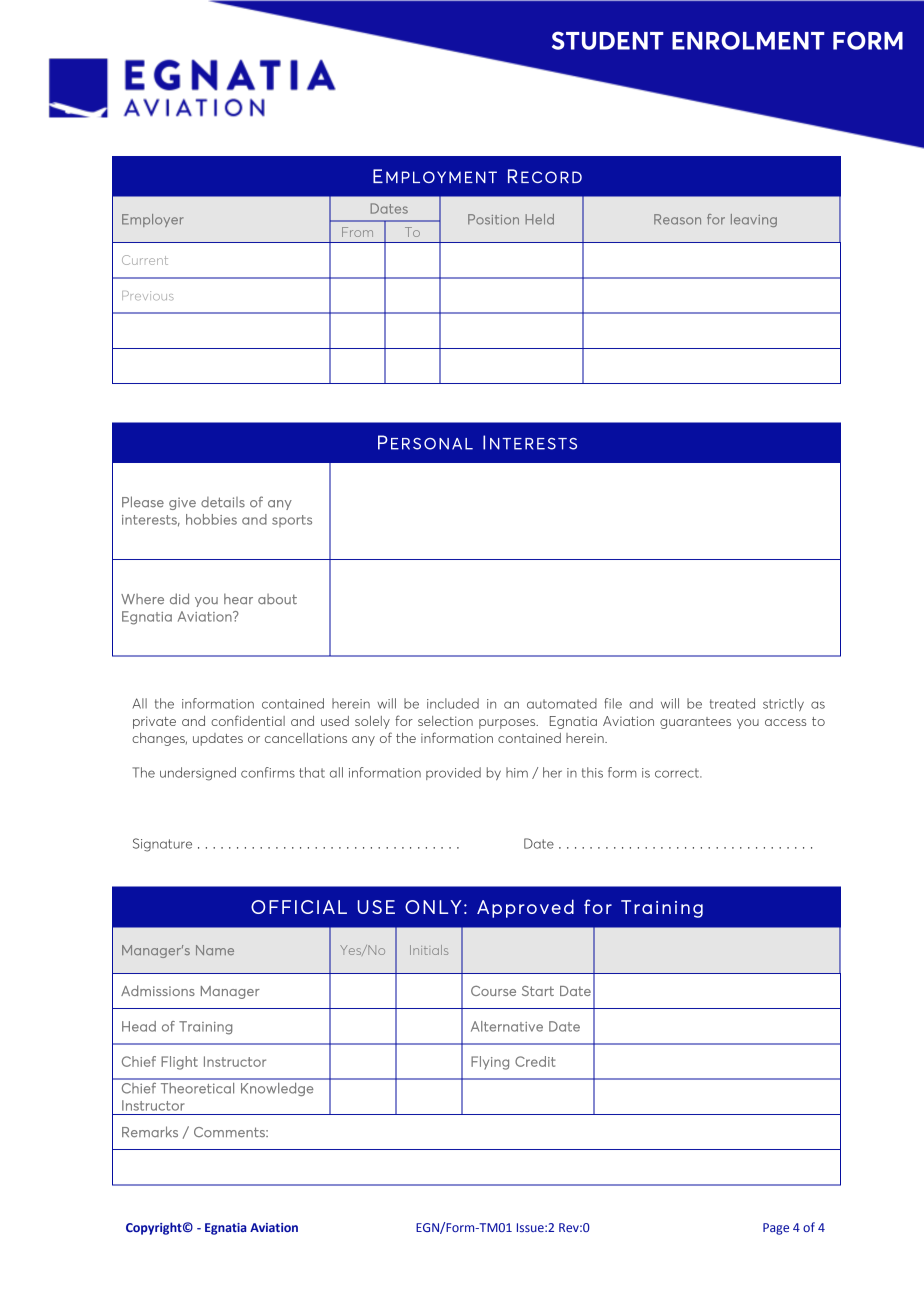  I want to click on correct, so click(678, 773).
